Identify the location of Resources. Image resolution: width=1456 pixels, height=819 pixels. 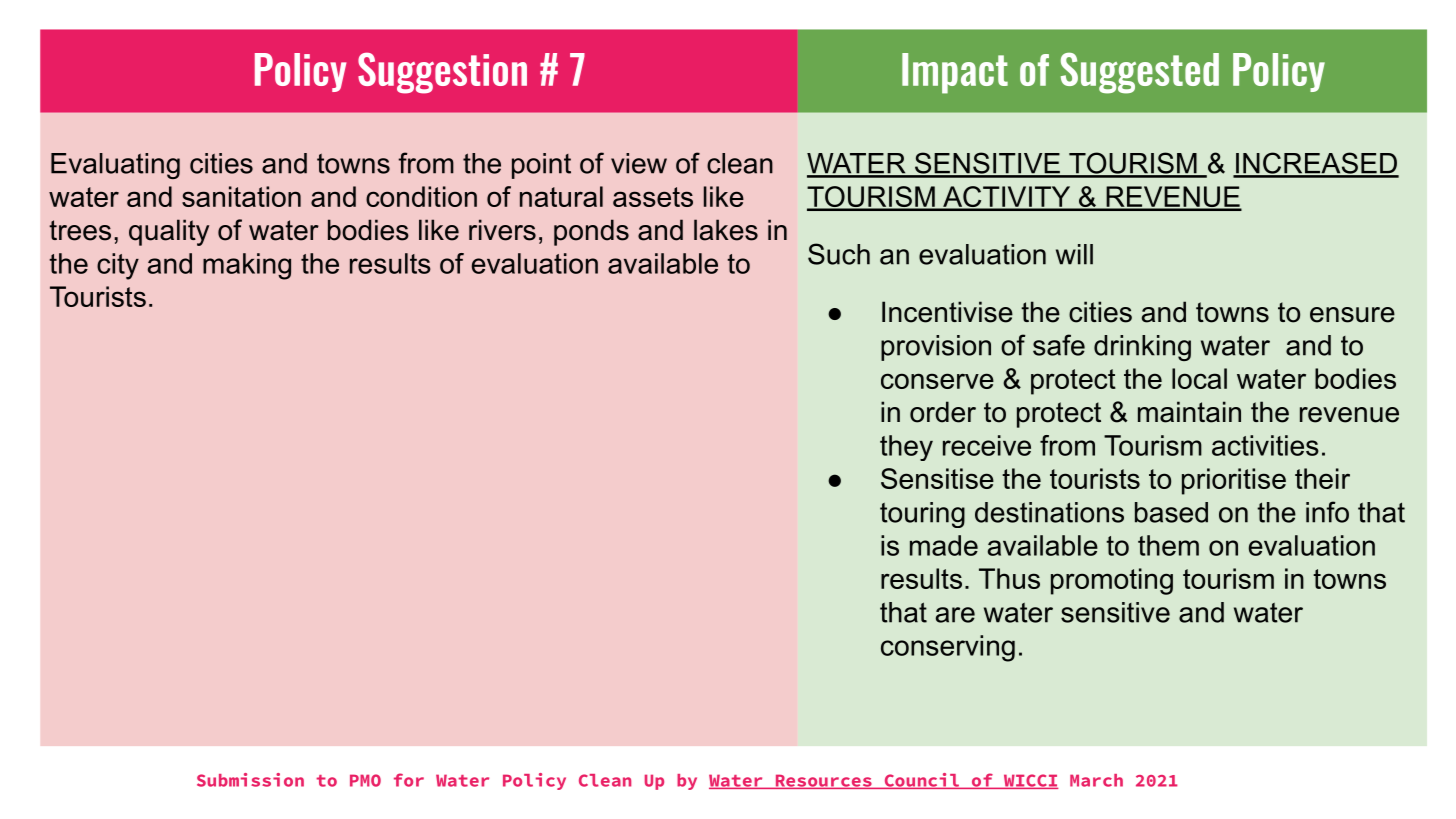
(823, 781).
